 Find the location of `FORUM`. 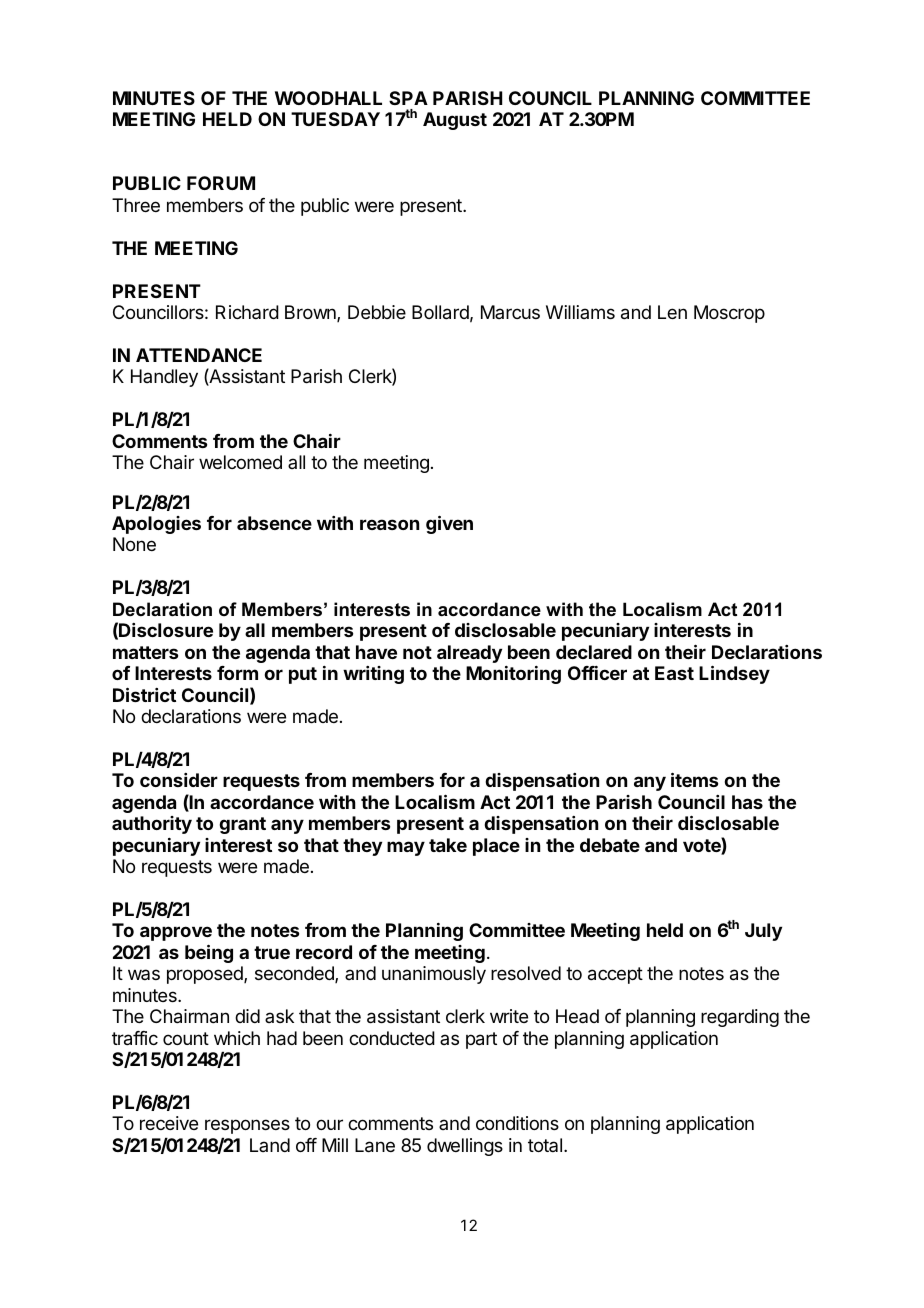

FORUM is located at coordinates (221, 183).
